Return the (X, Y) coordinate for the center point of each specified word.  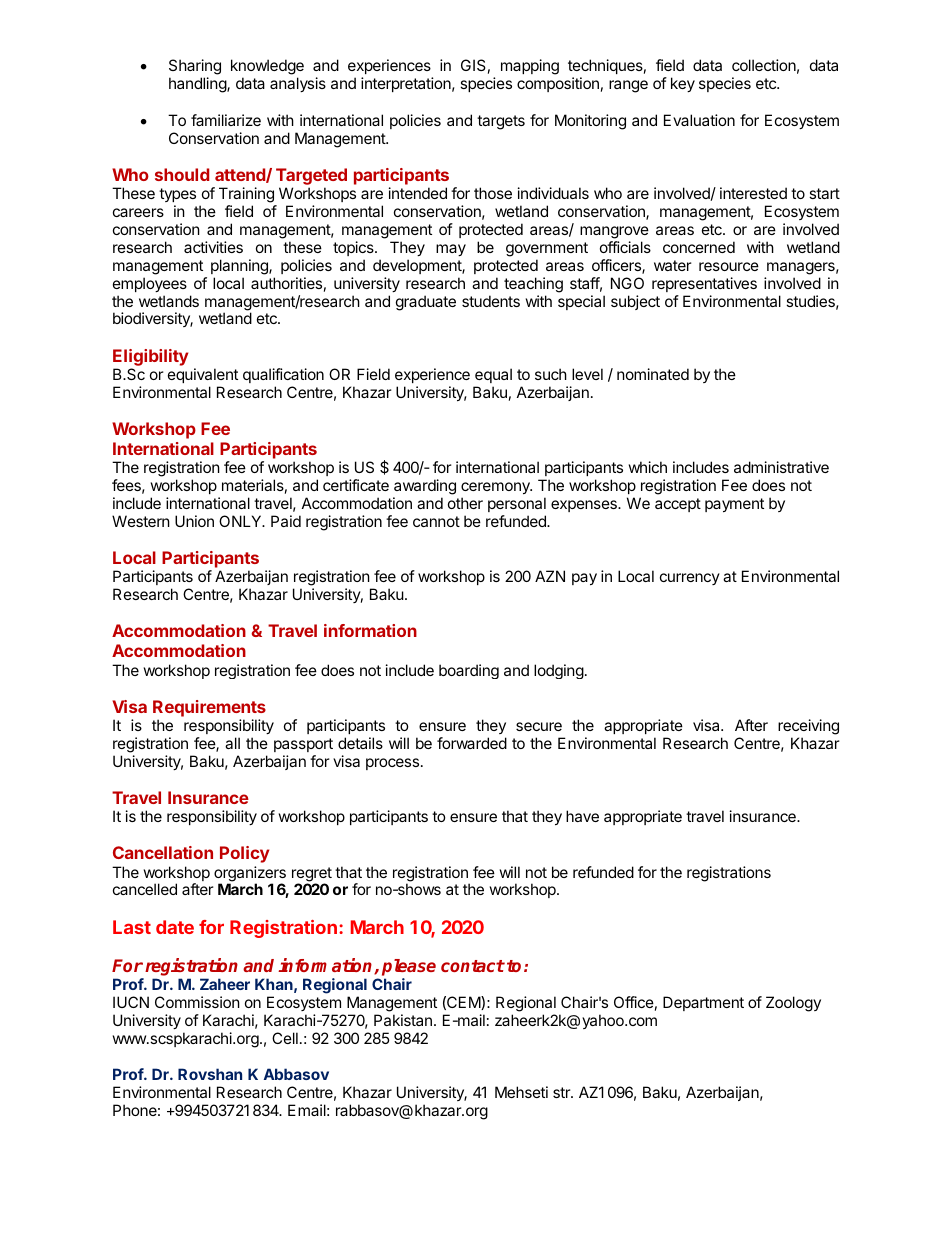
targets (501, 122)
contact (473, 966)
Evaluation (699, 120)
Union (194, 521)
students (491, 301)
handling (198, 85)
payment (734, 505)
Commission (197, 1002)
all (232, 743)
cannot (436, 521)
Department (703, 1003)
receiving (808, 727)
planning (240, 267)
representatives (704, 284)
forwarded (472, 743)
